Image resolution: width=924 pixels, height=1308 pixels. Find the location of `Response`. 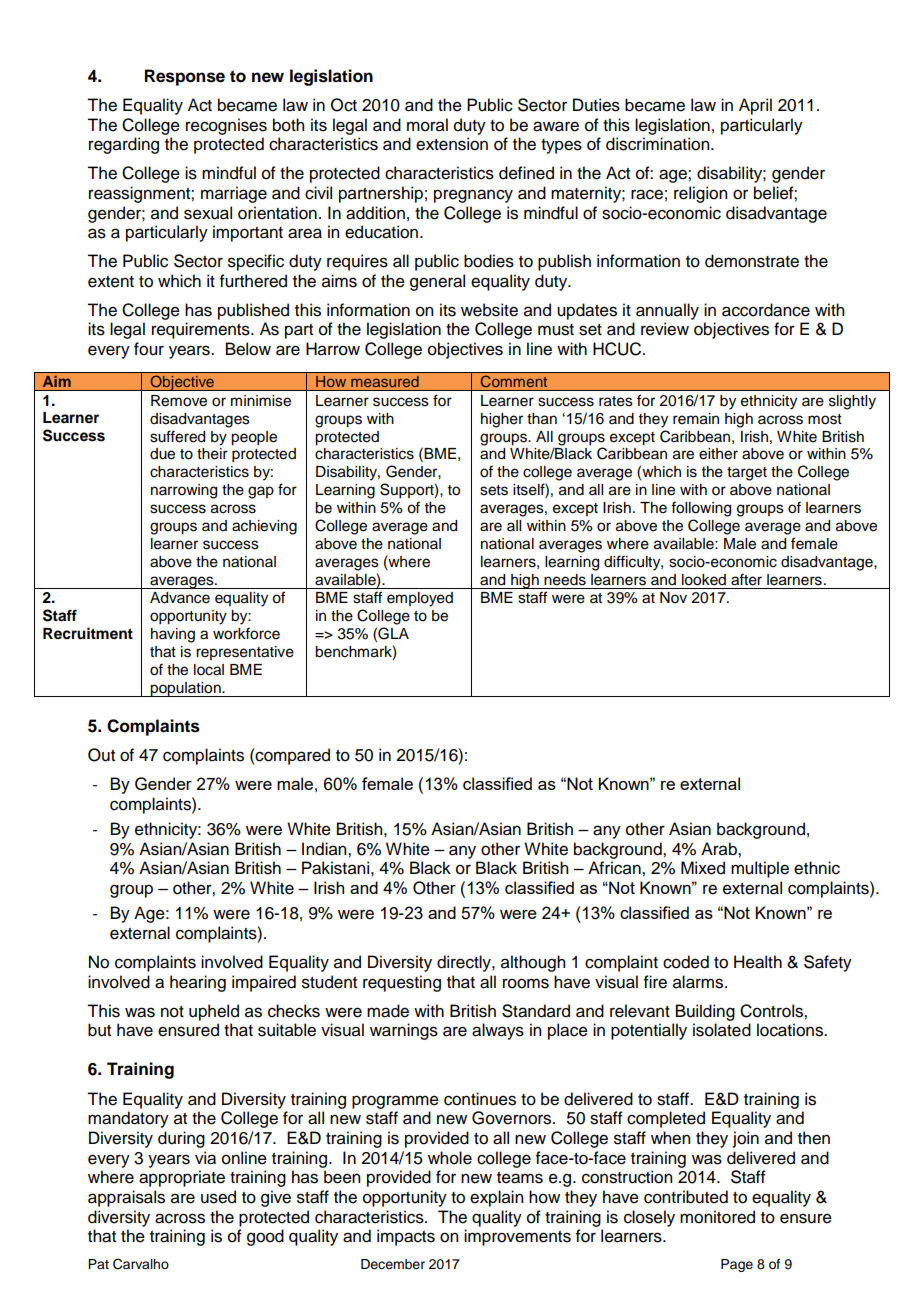

Response is located at coordinates (185, 77).
